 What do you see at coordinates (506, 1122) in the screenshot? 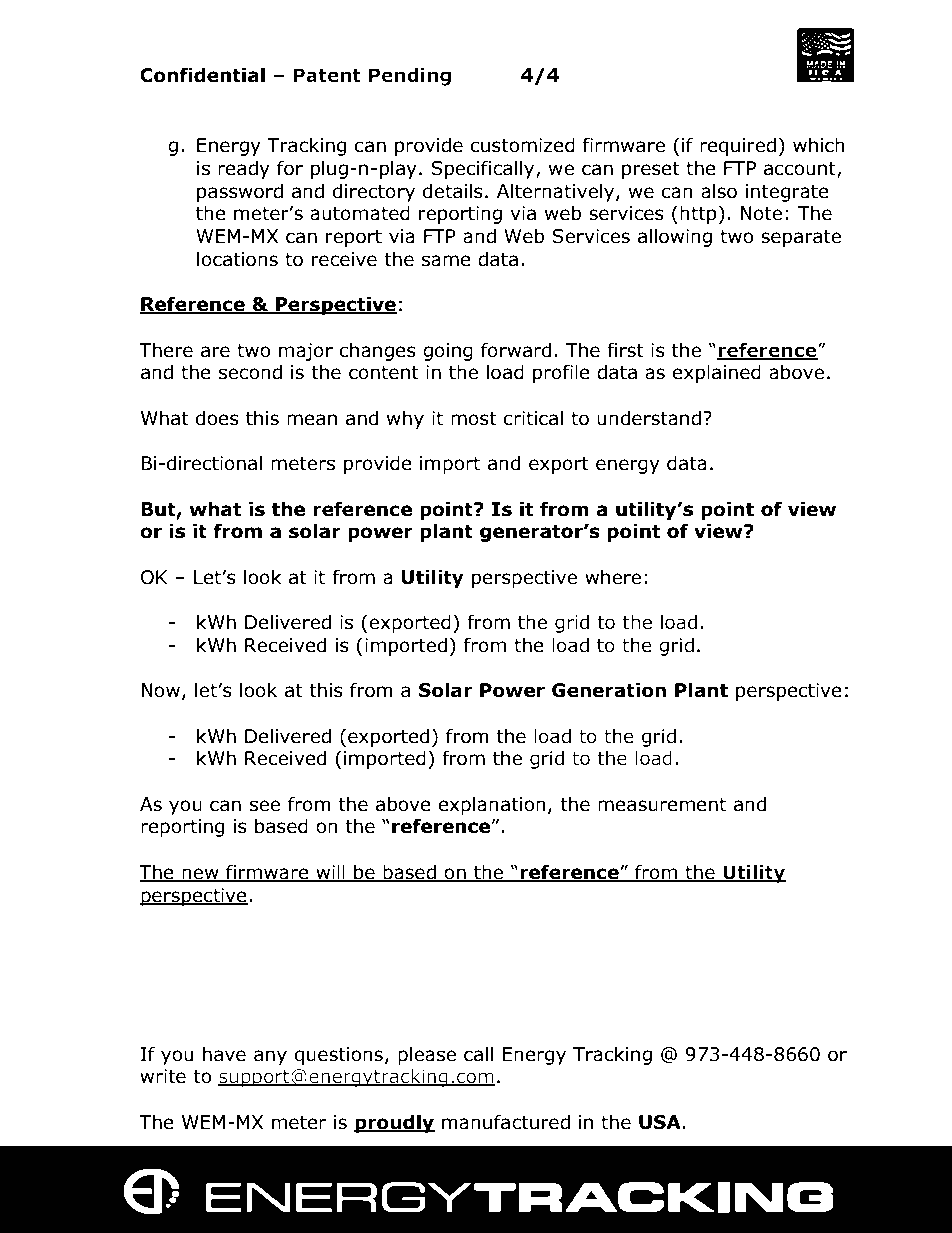
I see `manufactured` at bounding box center [506, 1122].
